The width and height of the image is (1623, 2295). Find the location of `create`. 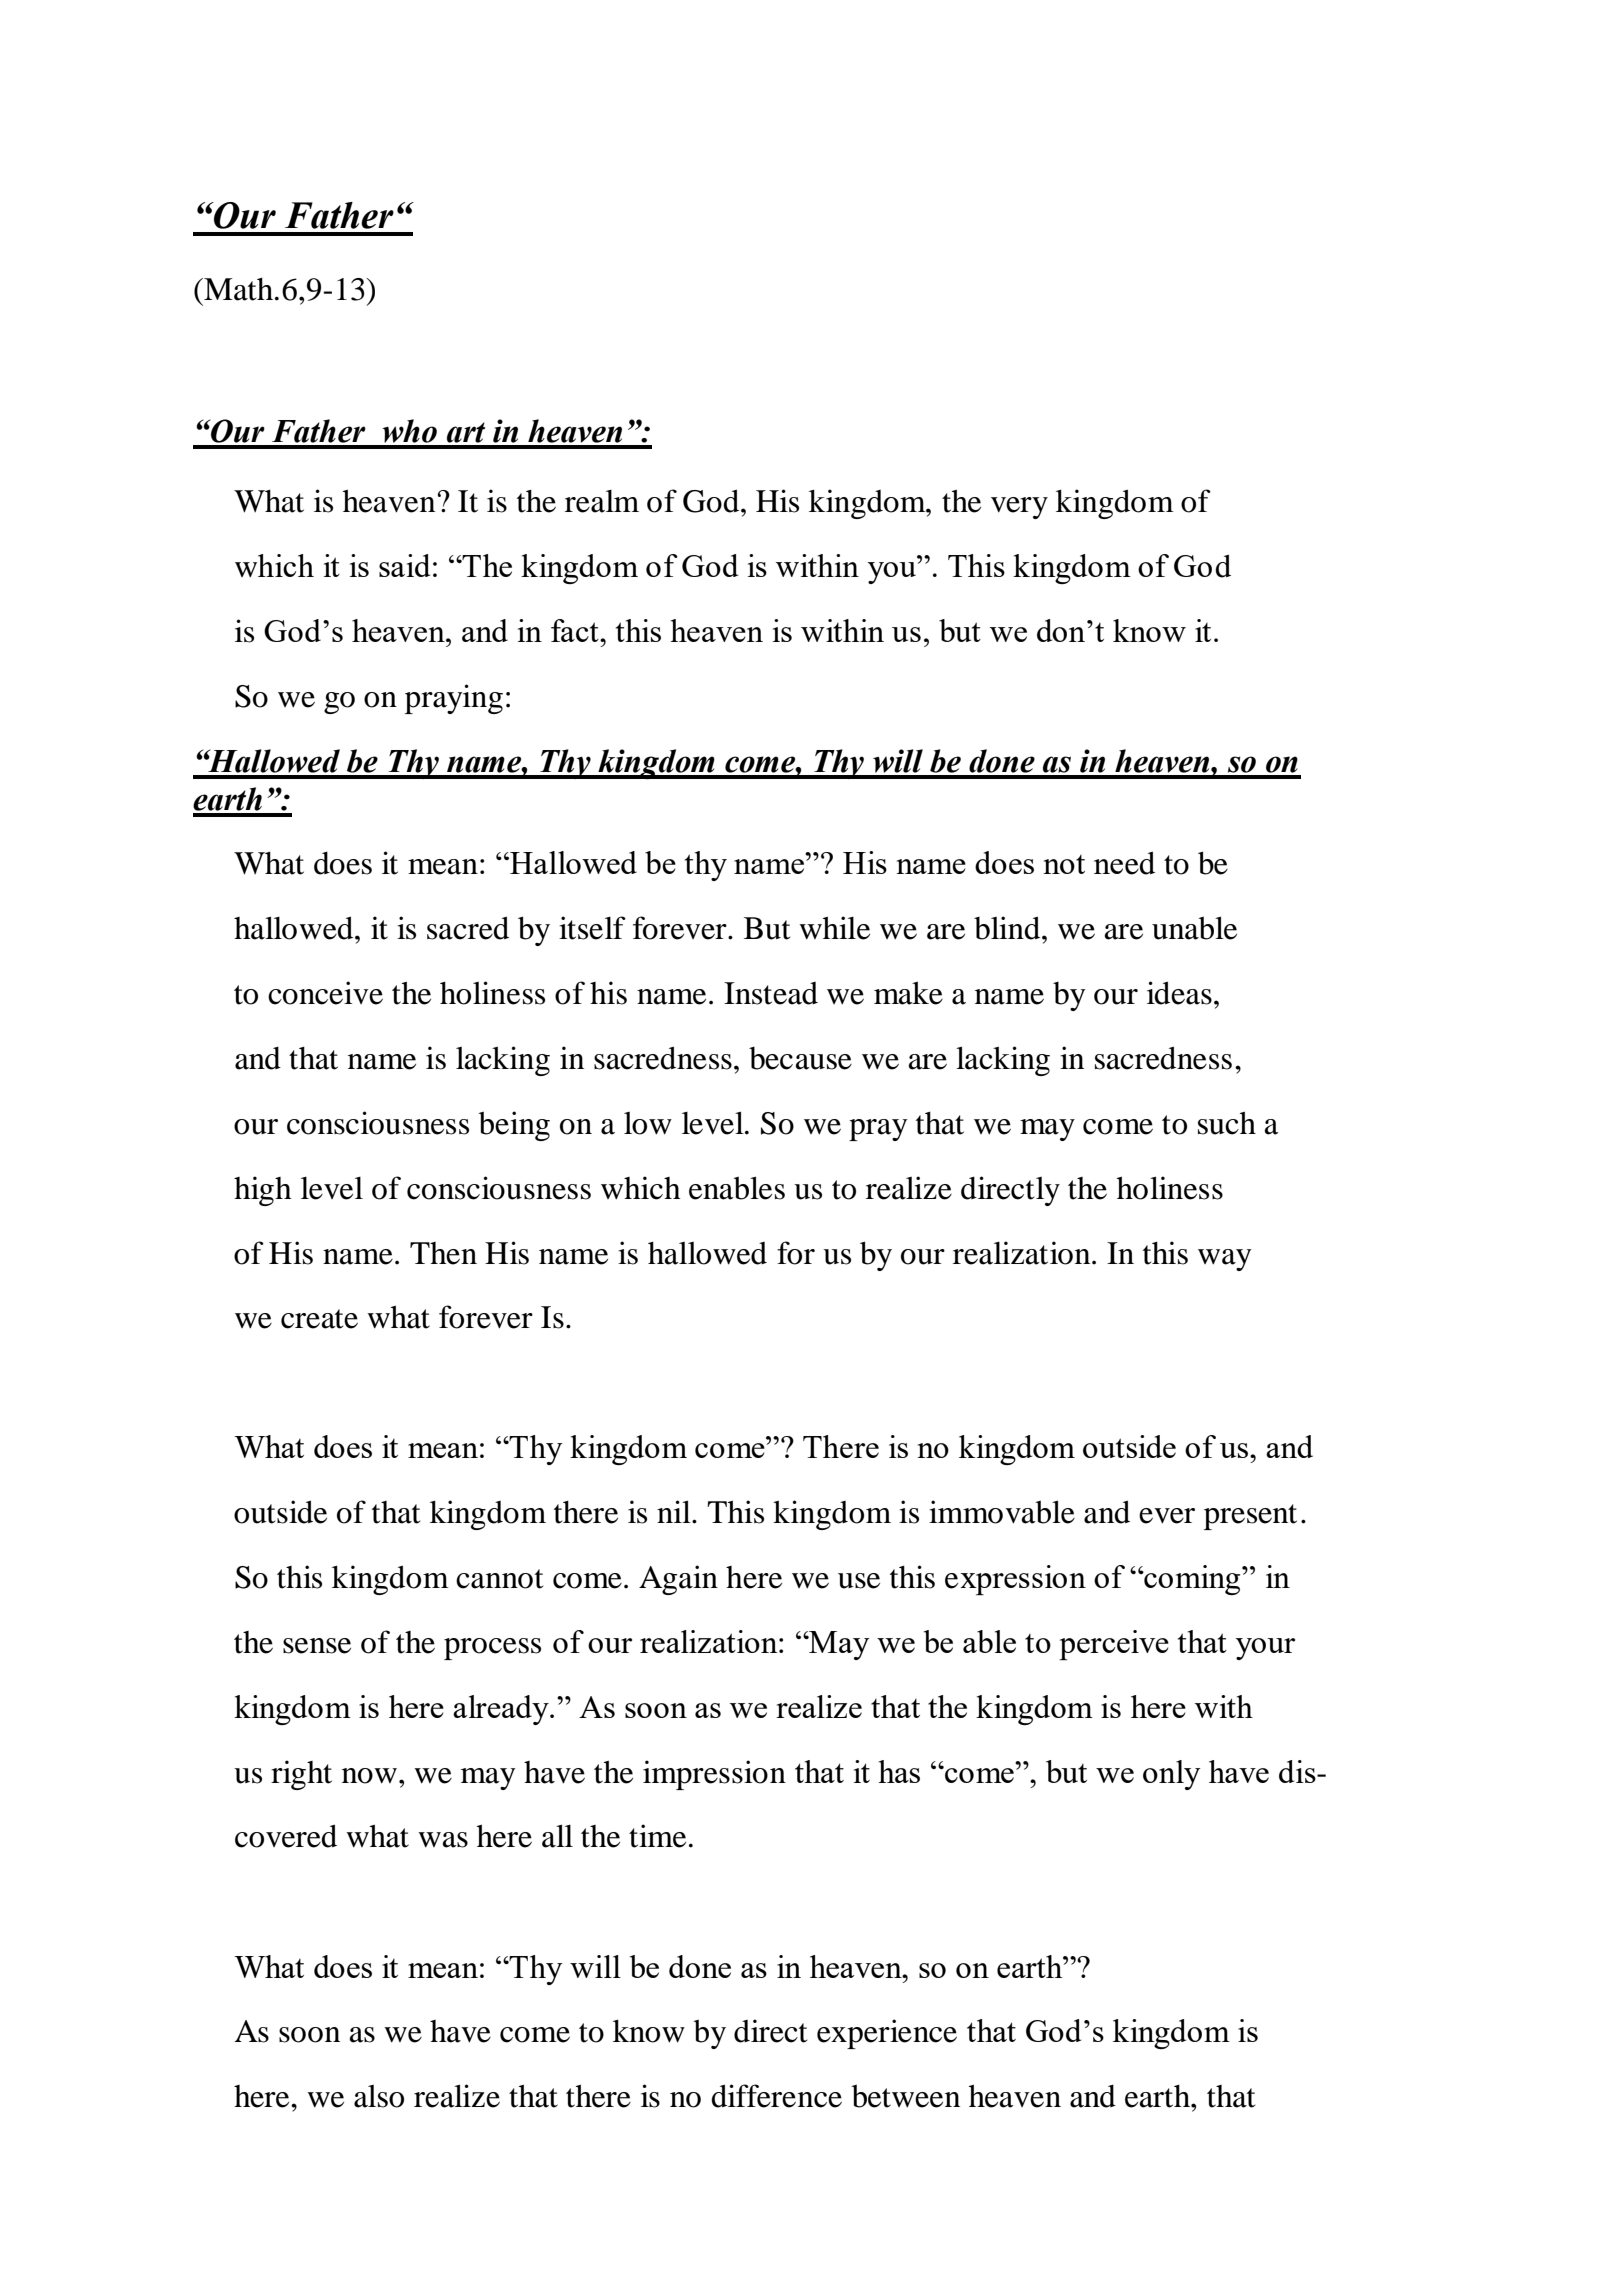

create is located at coordinates (319, 1319).
